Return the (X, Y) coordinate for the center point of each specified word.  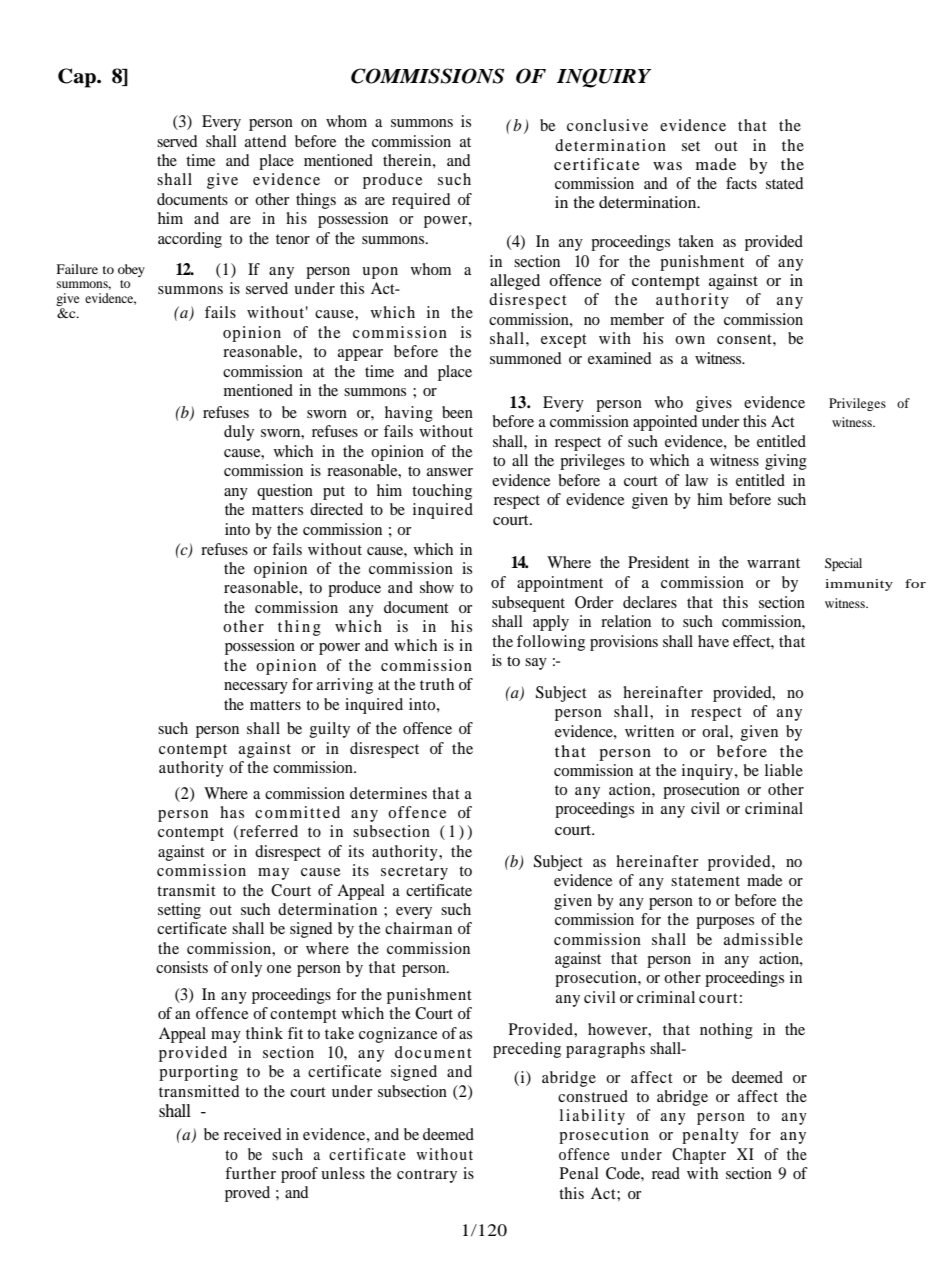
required (421, 201)
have (713, 641)
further (250, 1173)
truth (437, 684)
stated (784, 183)
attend (265, 141)
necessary (256, 688)
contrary (427, 1176)
